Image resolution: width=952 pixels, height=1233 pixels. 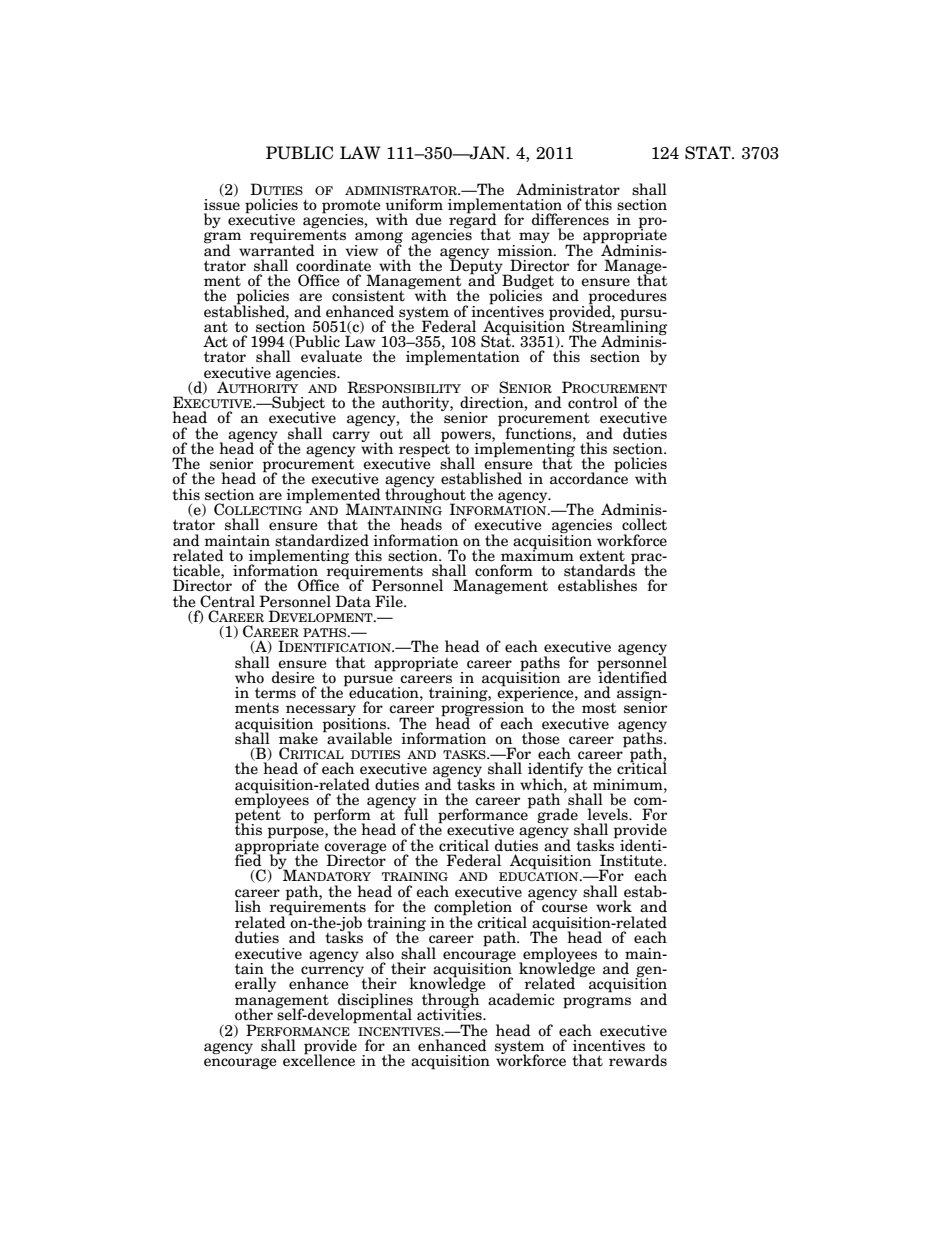 I want to click on warranted, so click(x=277, y=249).
